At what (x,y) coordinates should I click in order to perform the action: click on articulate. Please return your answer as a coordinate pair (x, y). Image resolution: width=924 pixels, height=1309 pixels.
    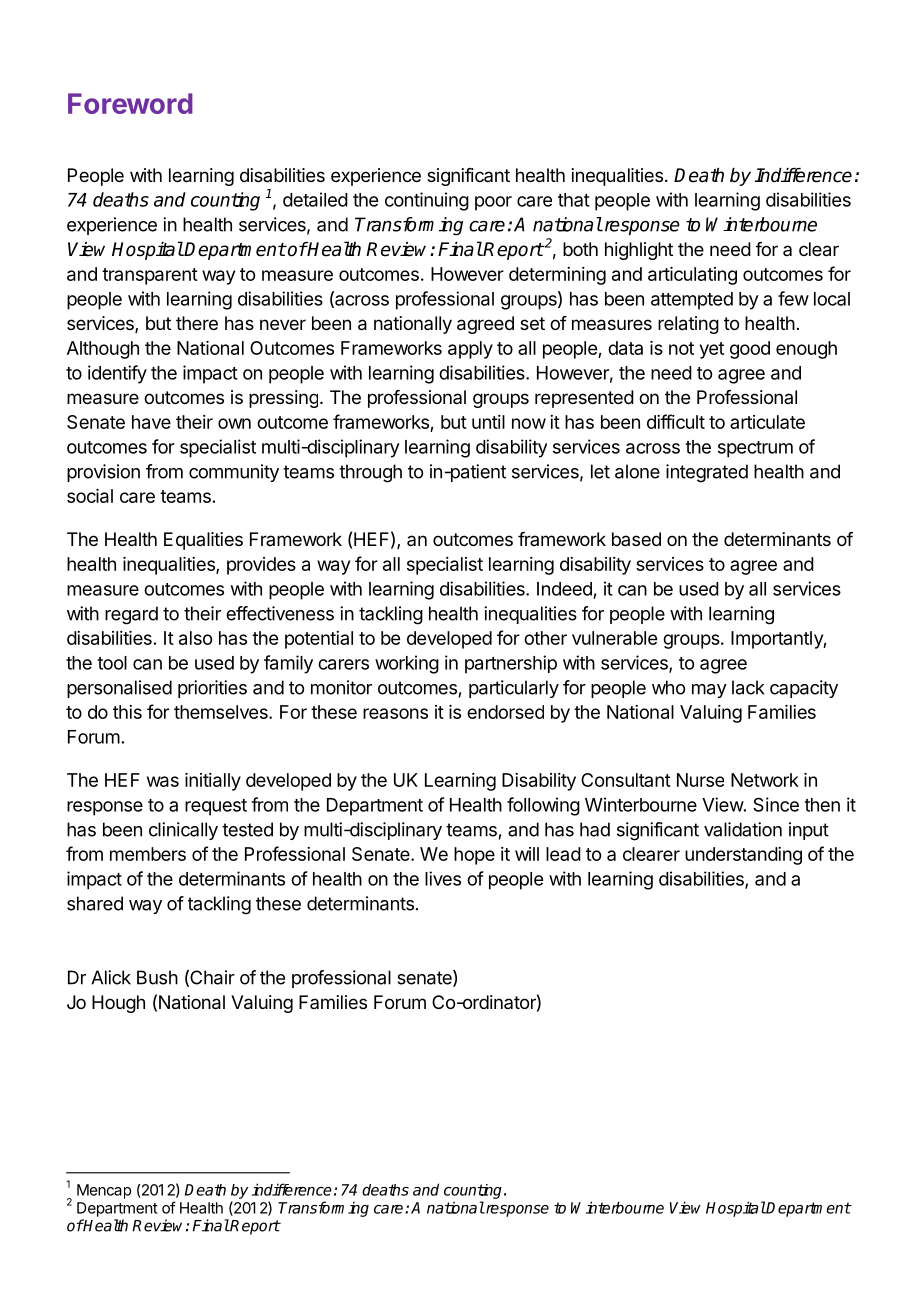
    Looking at the image, I should click on (767, 422).
